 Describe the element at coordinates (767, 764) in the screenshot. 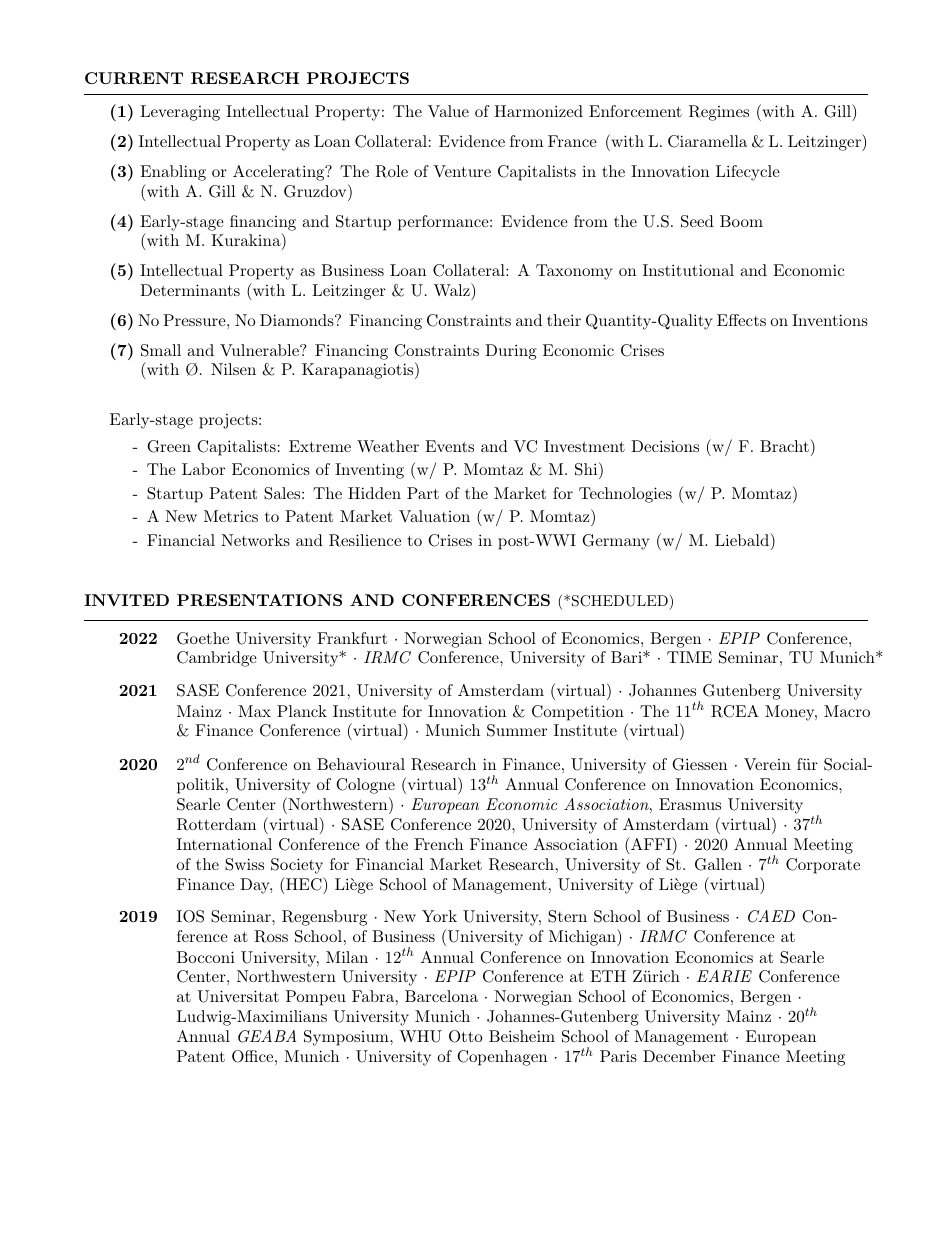

I see `Verein` at that location.
